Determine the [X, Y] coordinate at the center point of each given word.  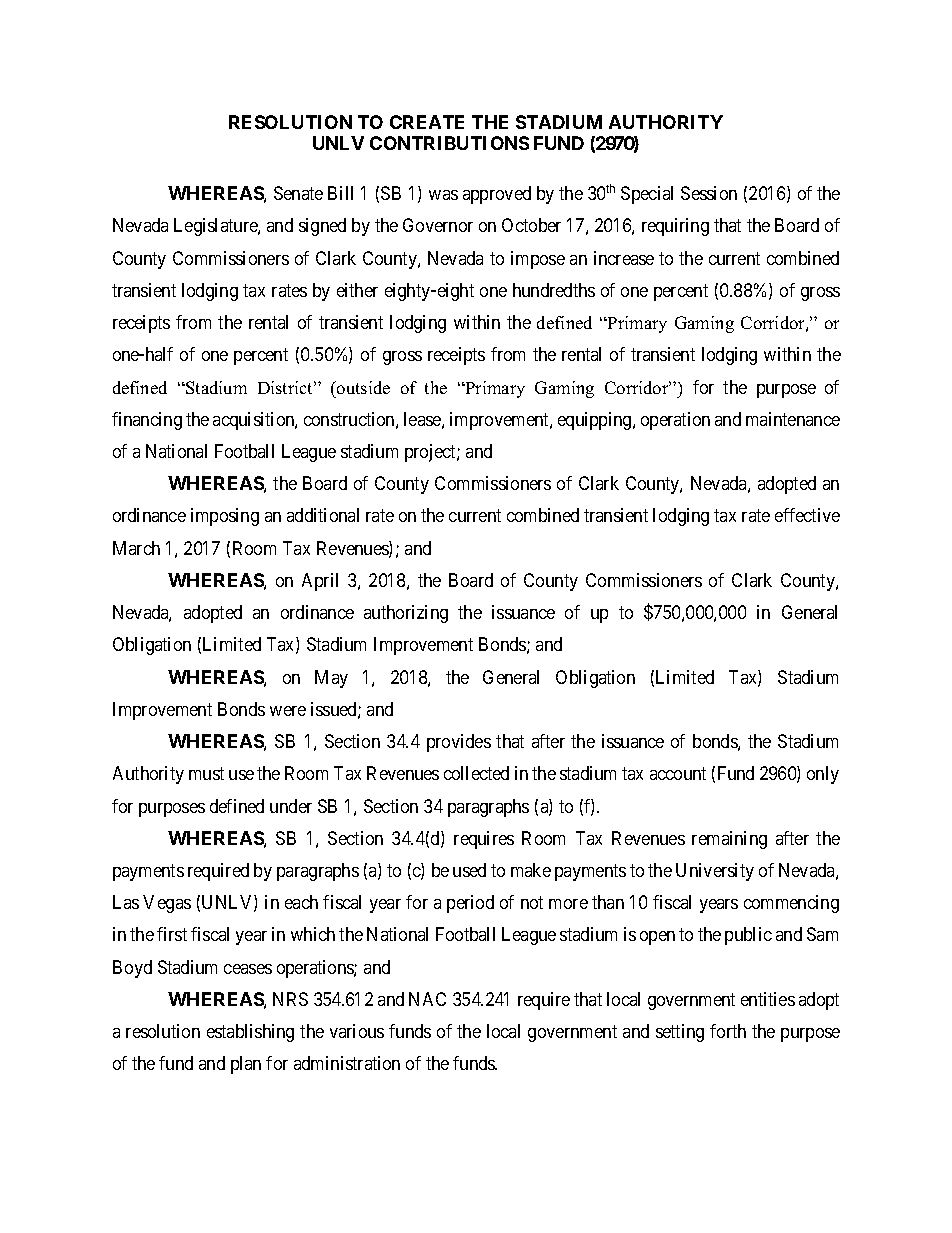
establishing [250, 1033]
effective [807, 515]
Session [709, 193]
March [136, 548]
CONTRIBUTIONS [449, 143]
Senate [298, 193]
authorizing [406, 614]
